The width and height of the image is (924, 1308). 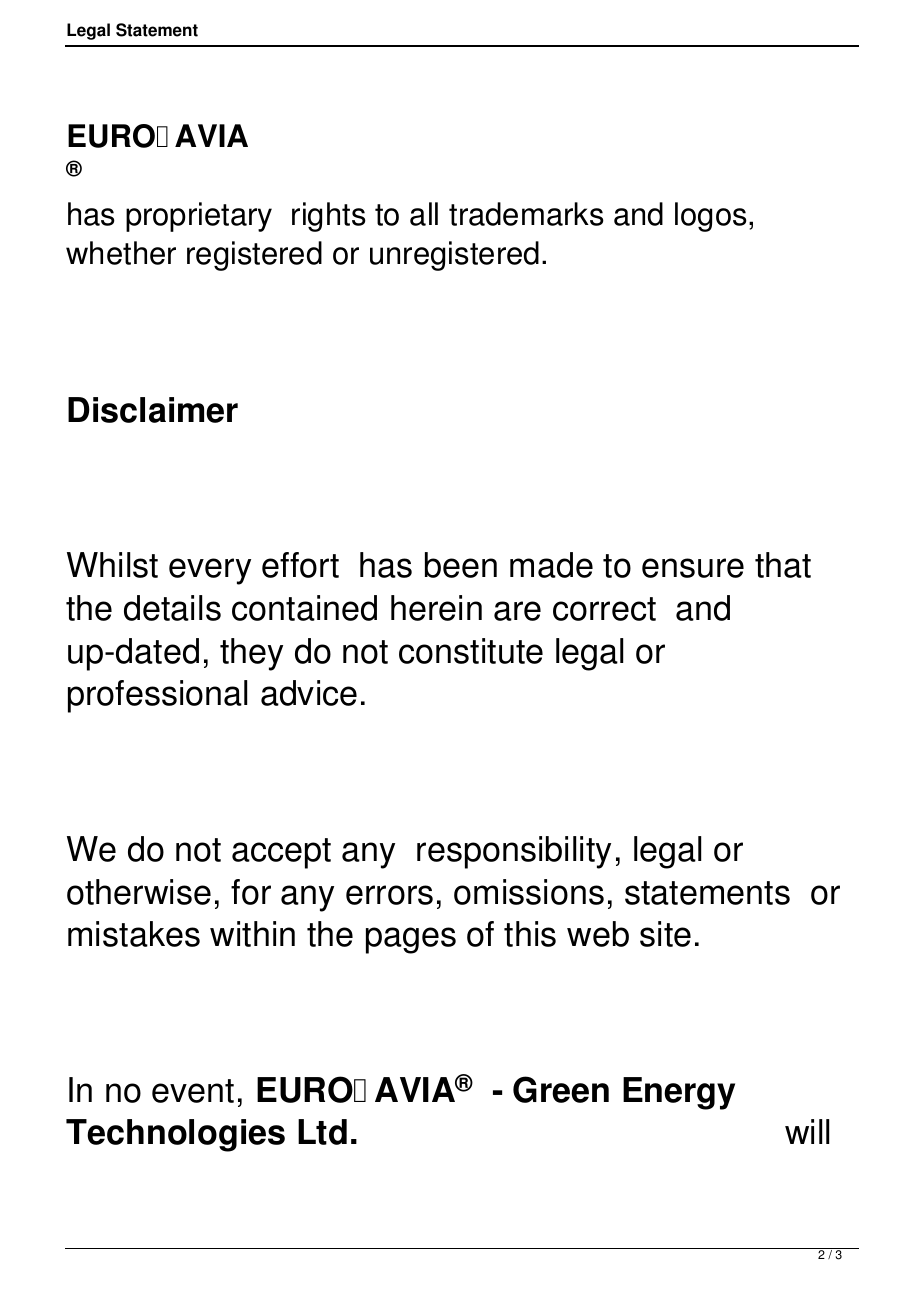 I want to click on professional, so click(x=157, y=696).
